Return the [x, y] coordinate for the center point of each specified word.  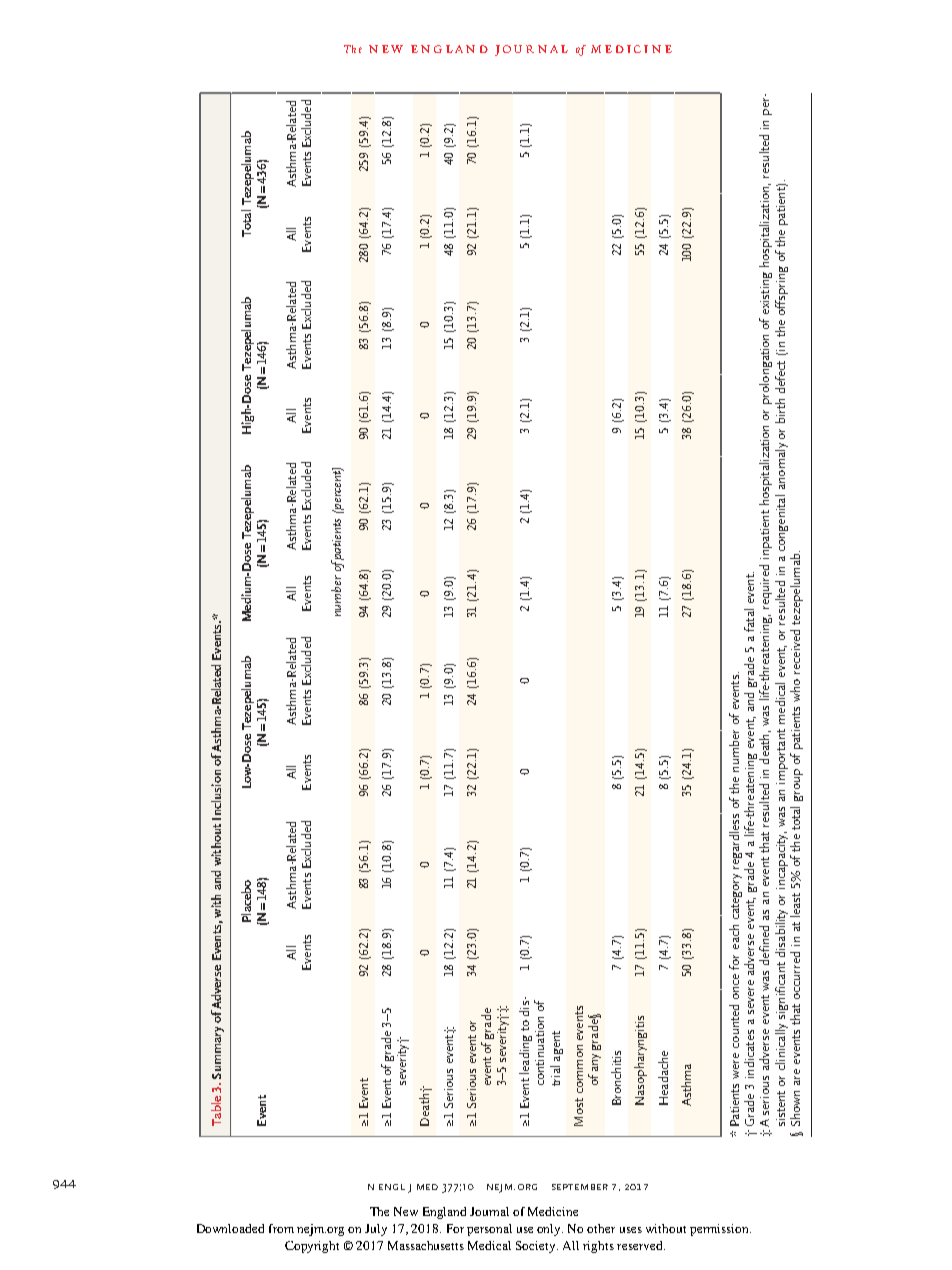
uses [631, 1230]
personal [489, 1230]
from [281, 1228]
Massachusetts [426, 1245]
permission [720, 1230]
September [580, 1187]
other [601, 1228]
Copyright [312, 1247]
